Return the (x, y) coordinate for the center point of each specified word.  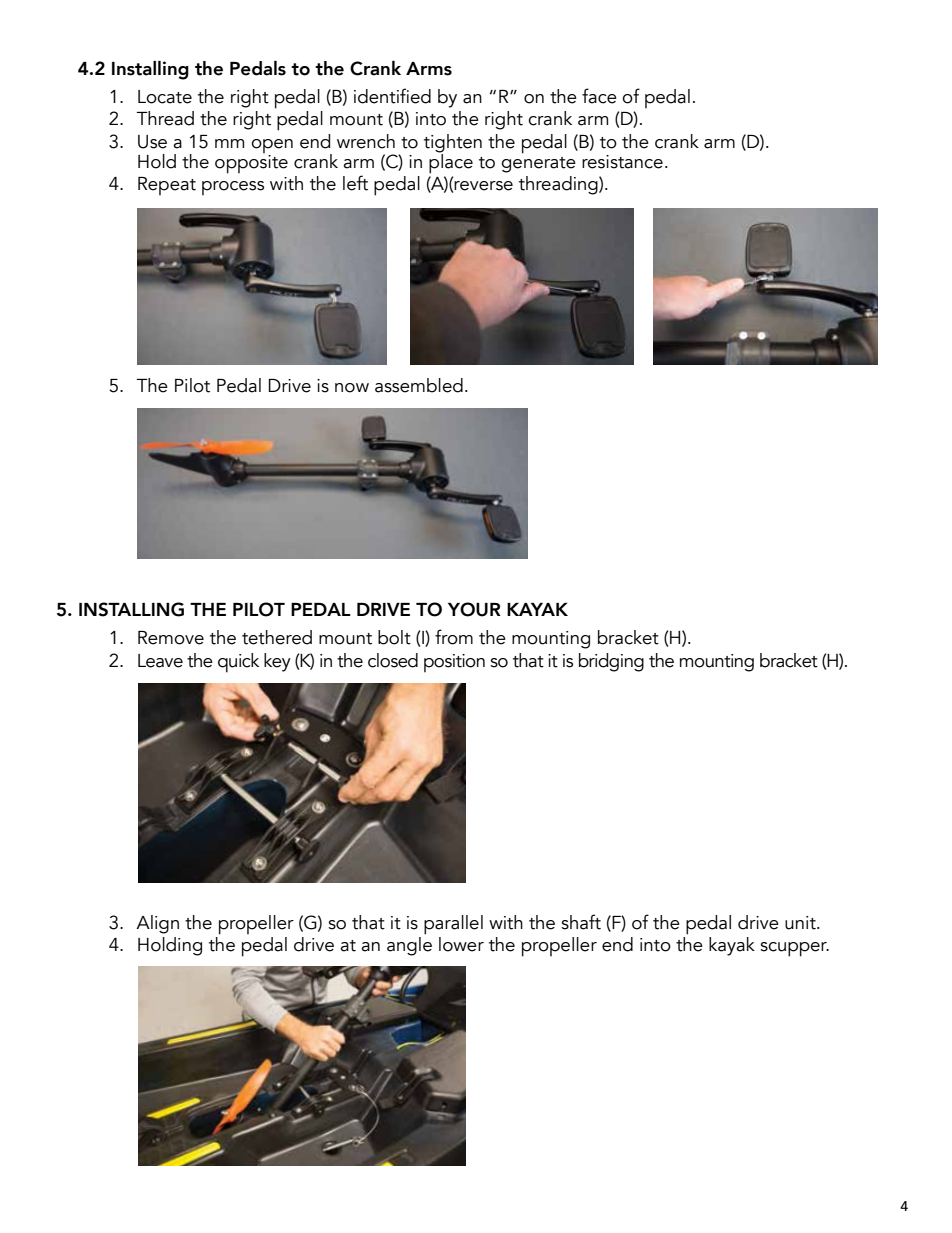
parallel (453, 925)
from (454, 637)
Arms (429, 69)
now (352, 388)
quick (238, 663)
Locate (165, 97)
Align (157, 924)
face (599, 96)
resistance (622, 162)
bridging (611, 662)
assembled (419, 385)
